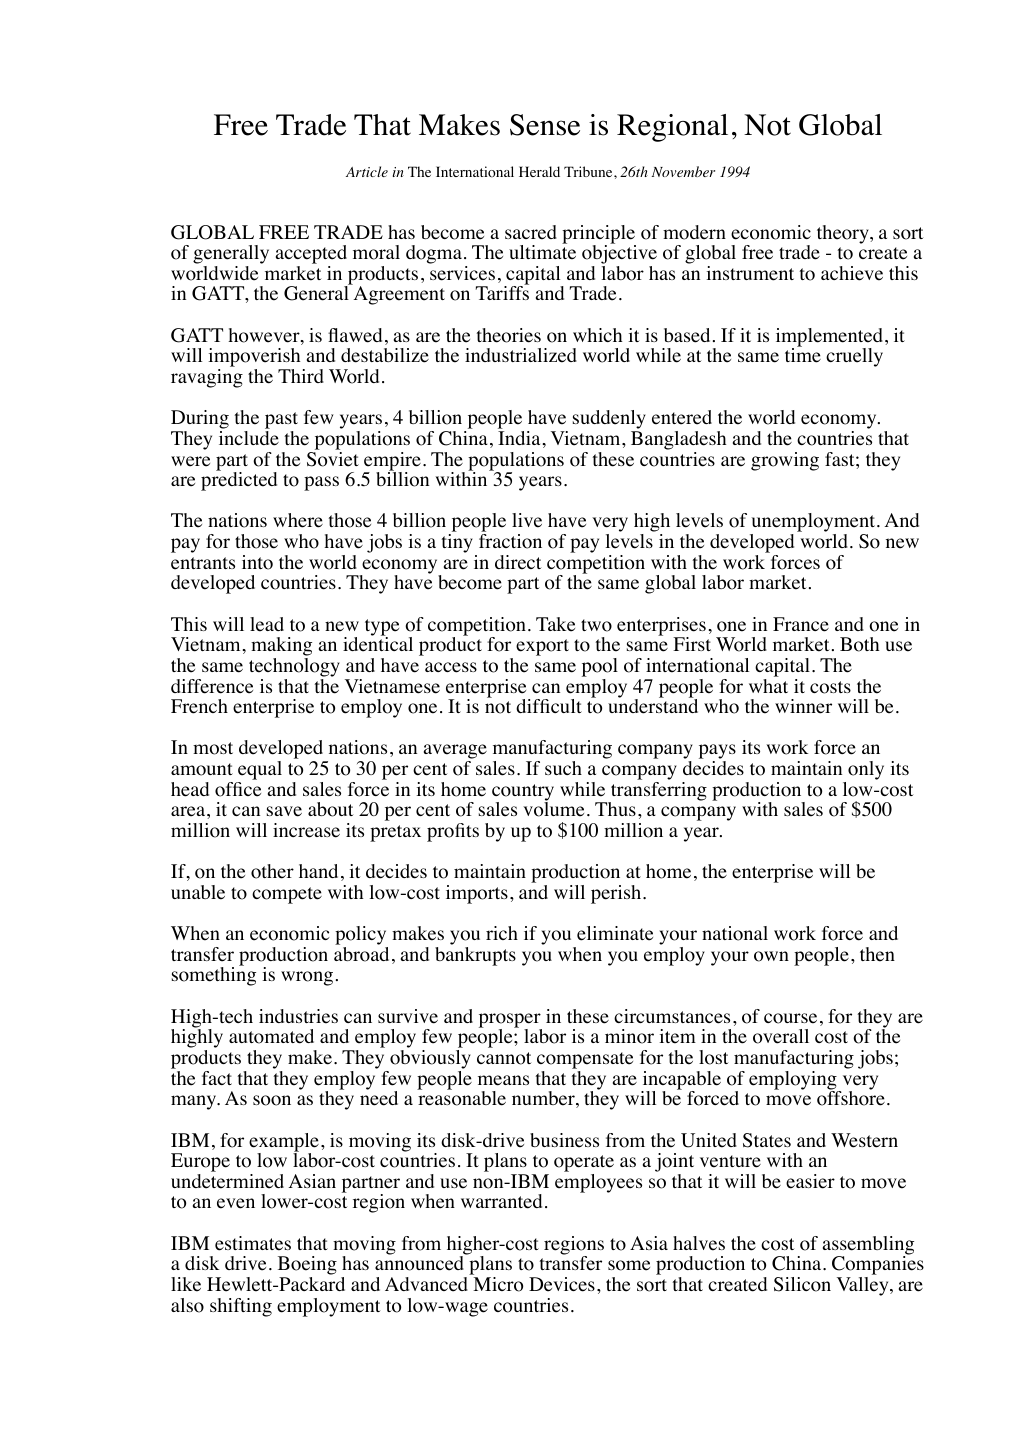  Describe the element at coordinates (253, 1243) in the document. I see `estimates` at that location.
